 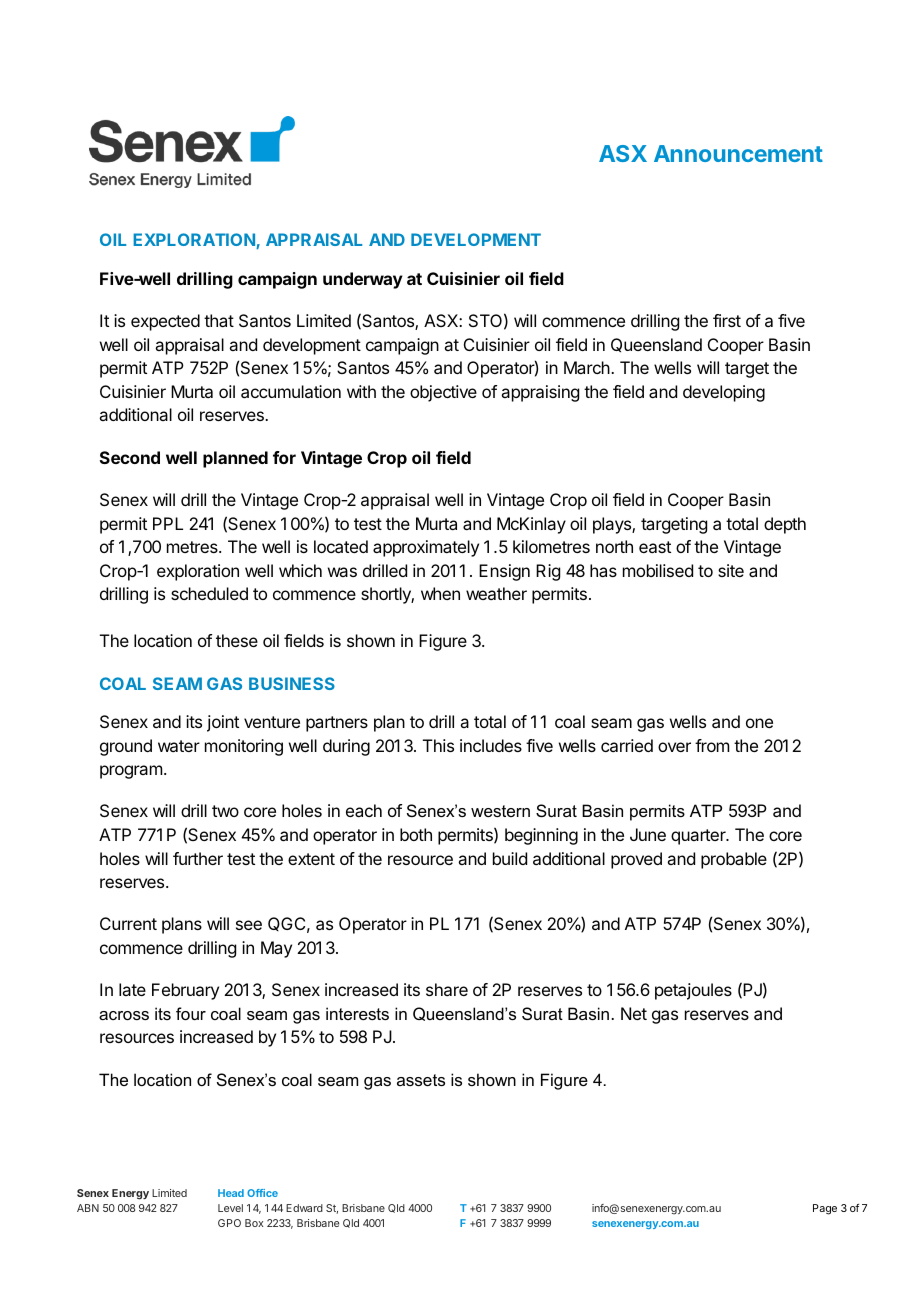 What do you see at coordinates (438, 745) in the image?
I see `This` at bounding box center [438, 745].
